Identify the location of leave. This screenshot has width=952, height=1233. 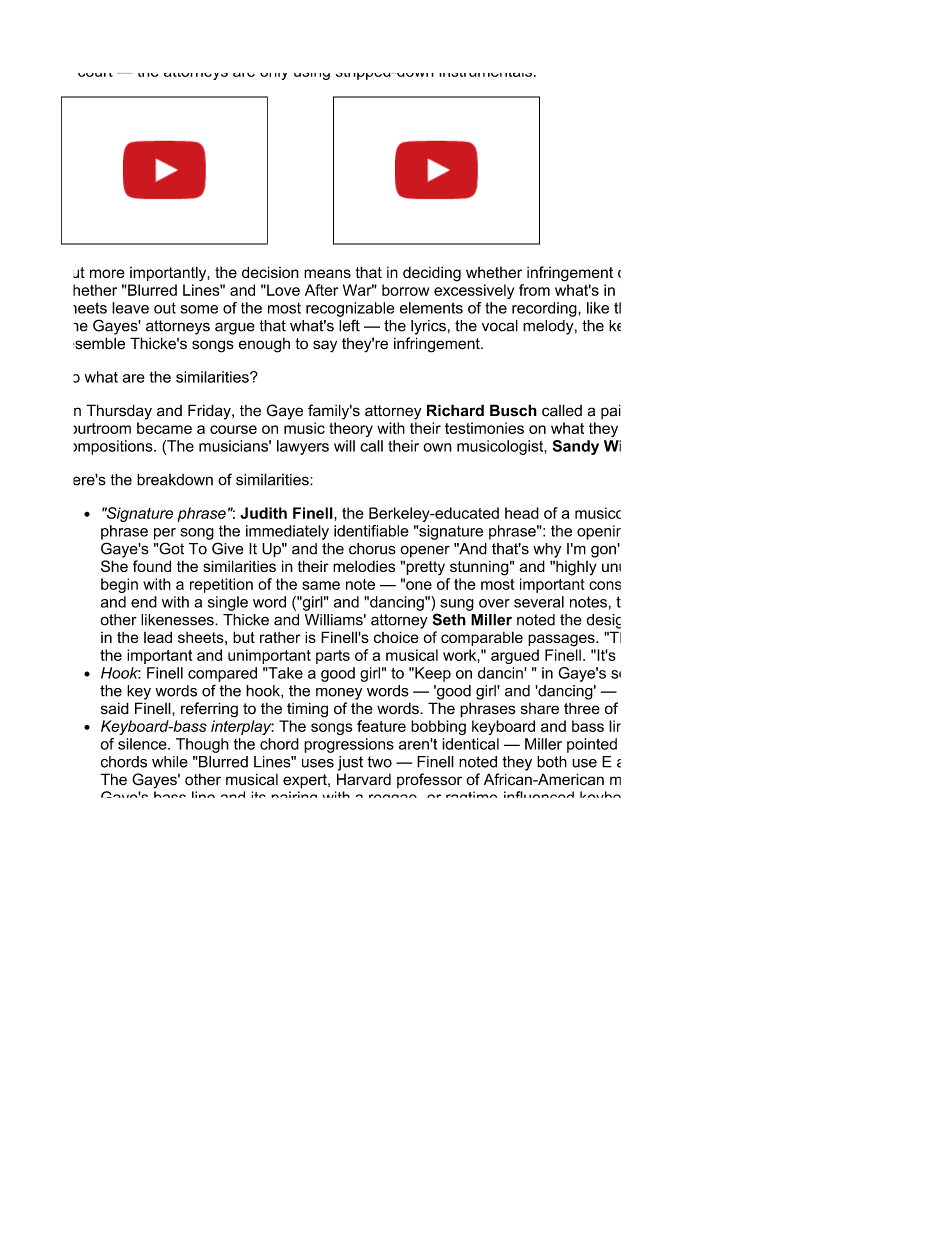
(130, 308).
